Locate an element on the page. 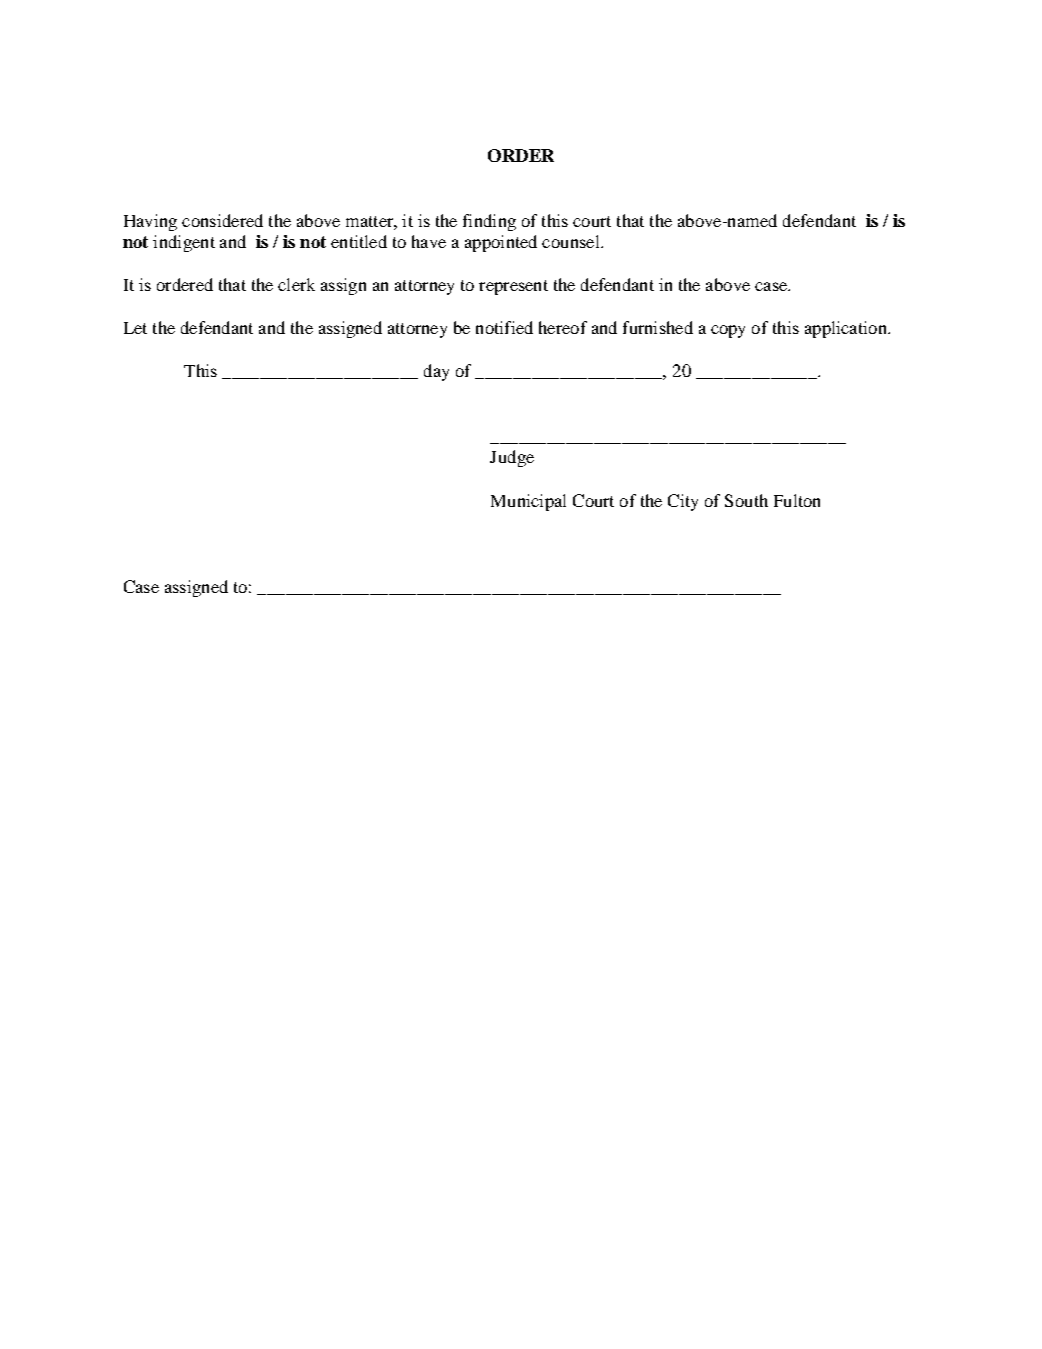 The width and height of the page is (1042, 1349). considered is located at coordinates (222, 220).
